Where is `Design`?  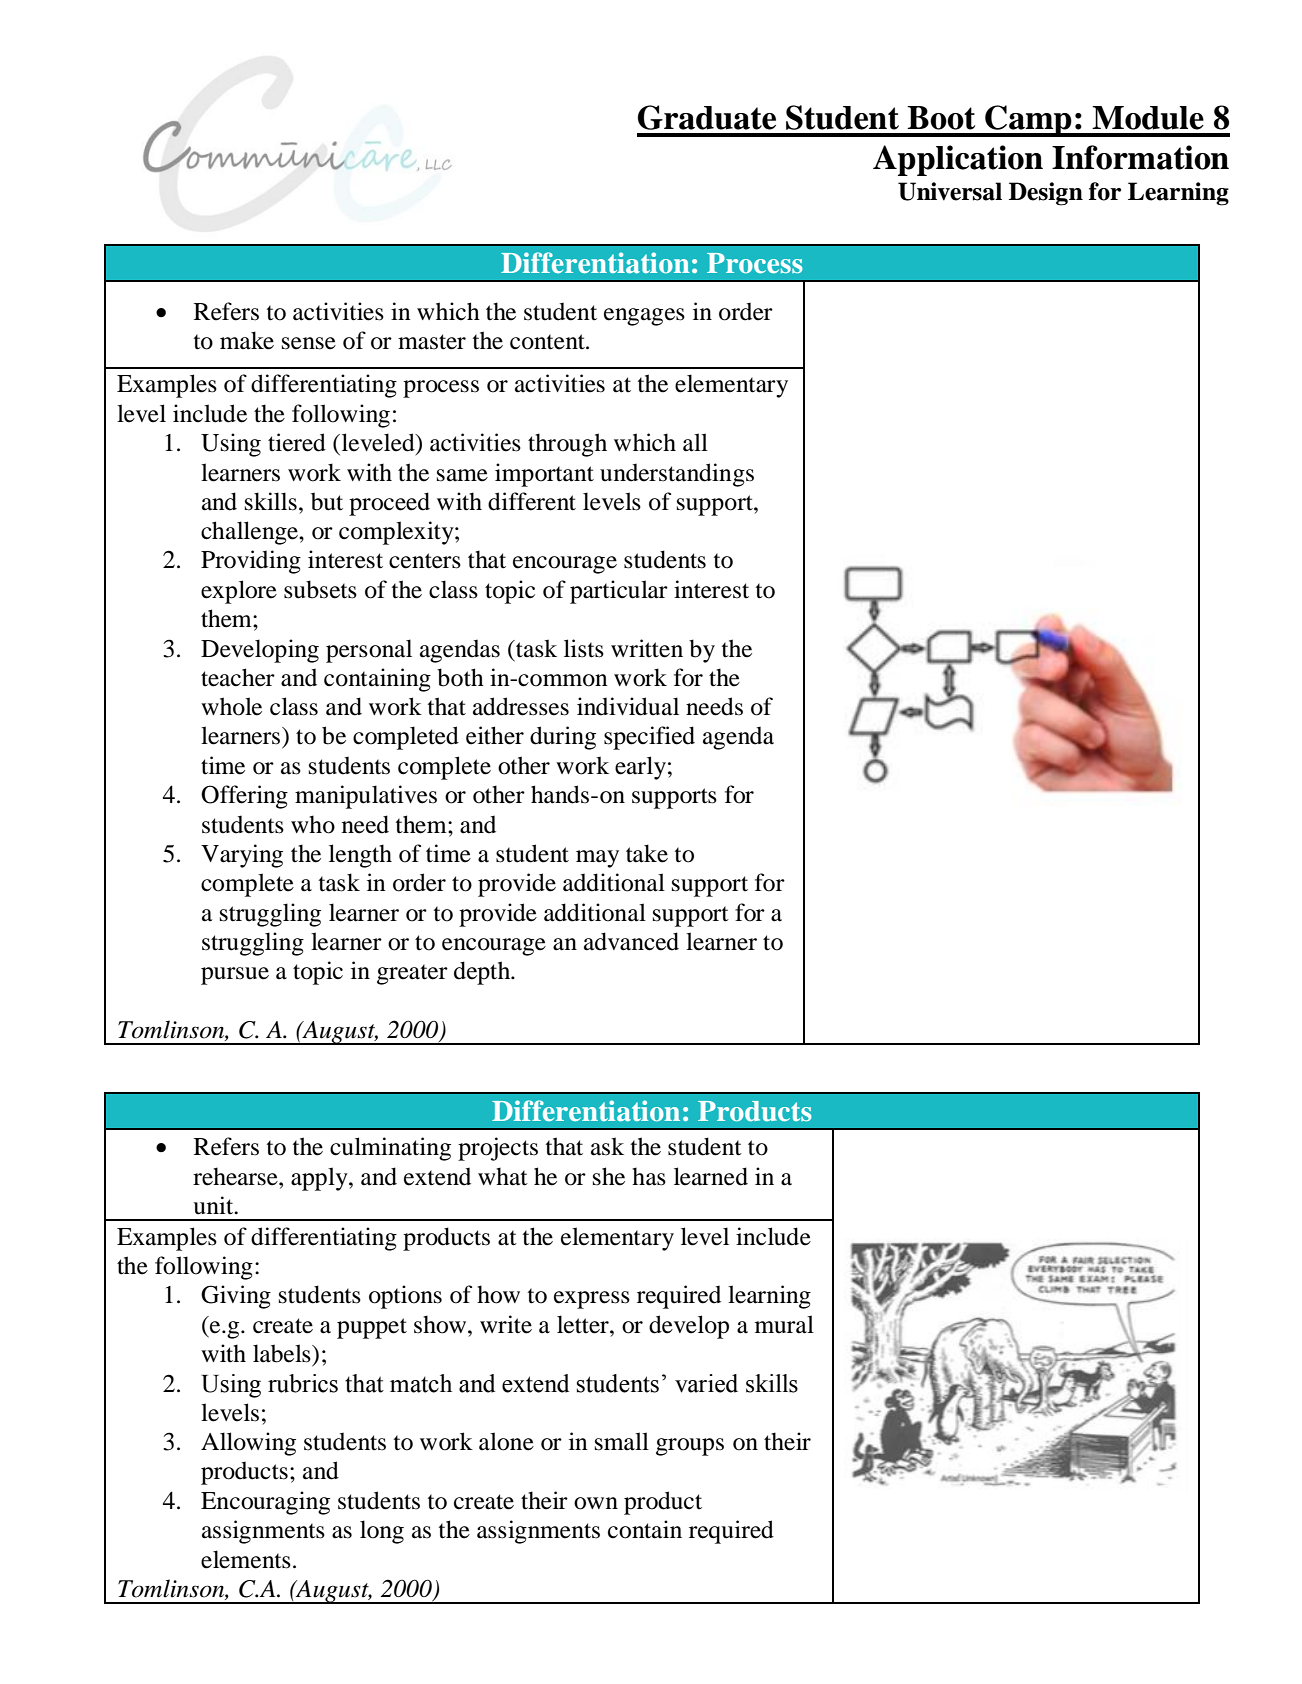 Design is located at coordinates (1046, 194).
